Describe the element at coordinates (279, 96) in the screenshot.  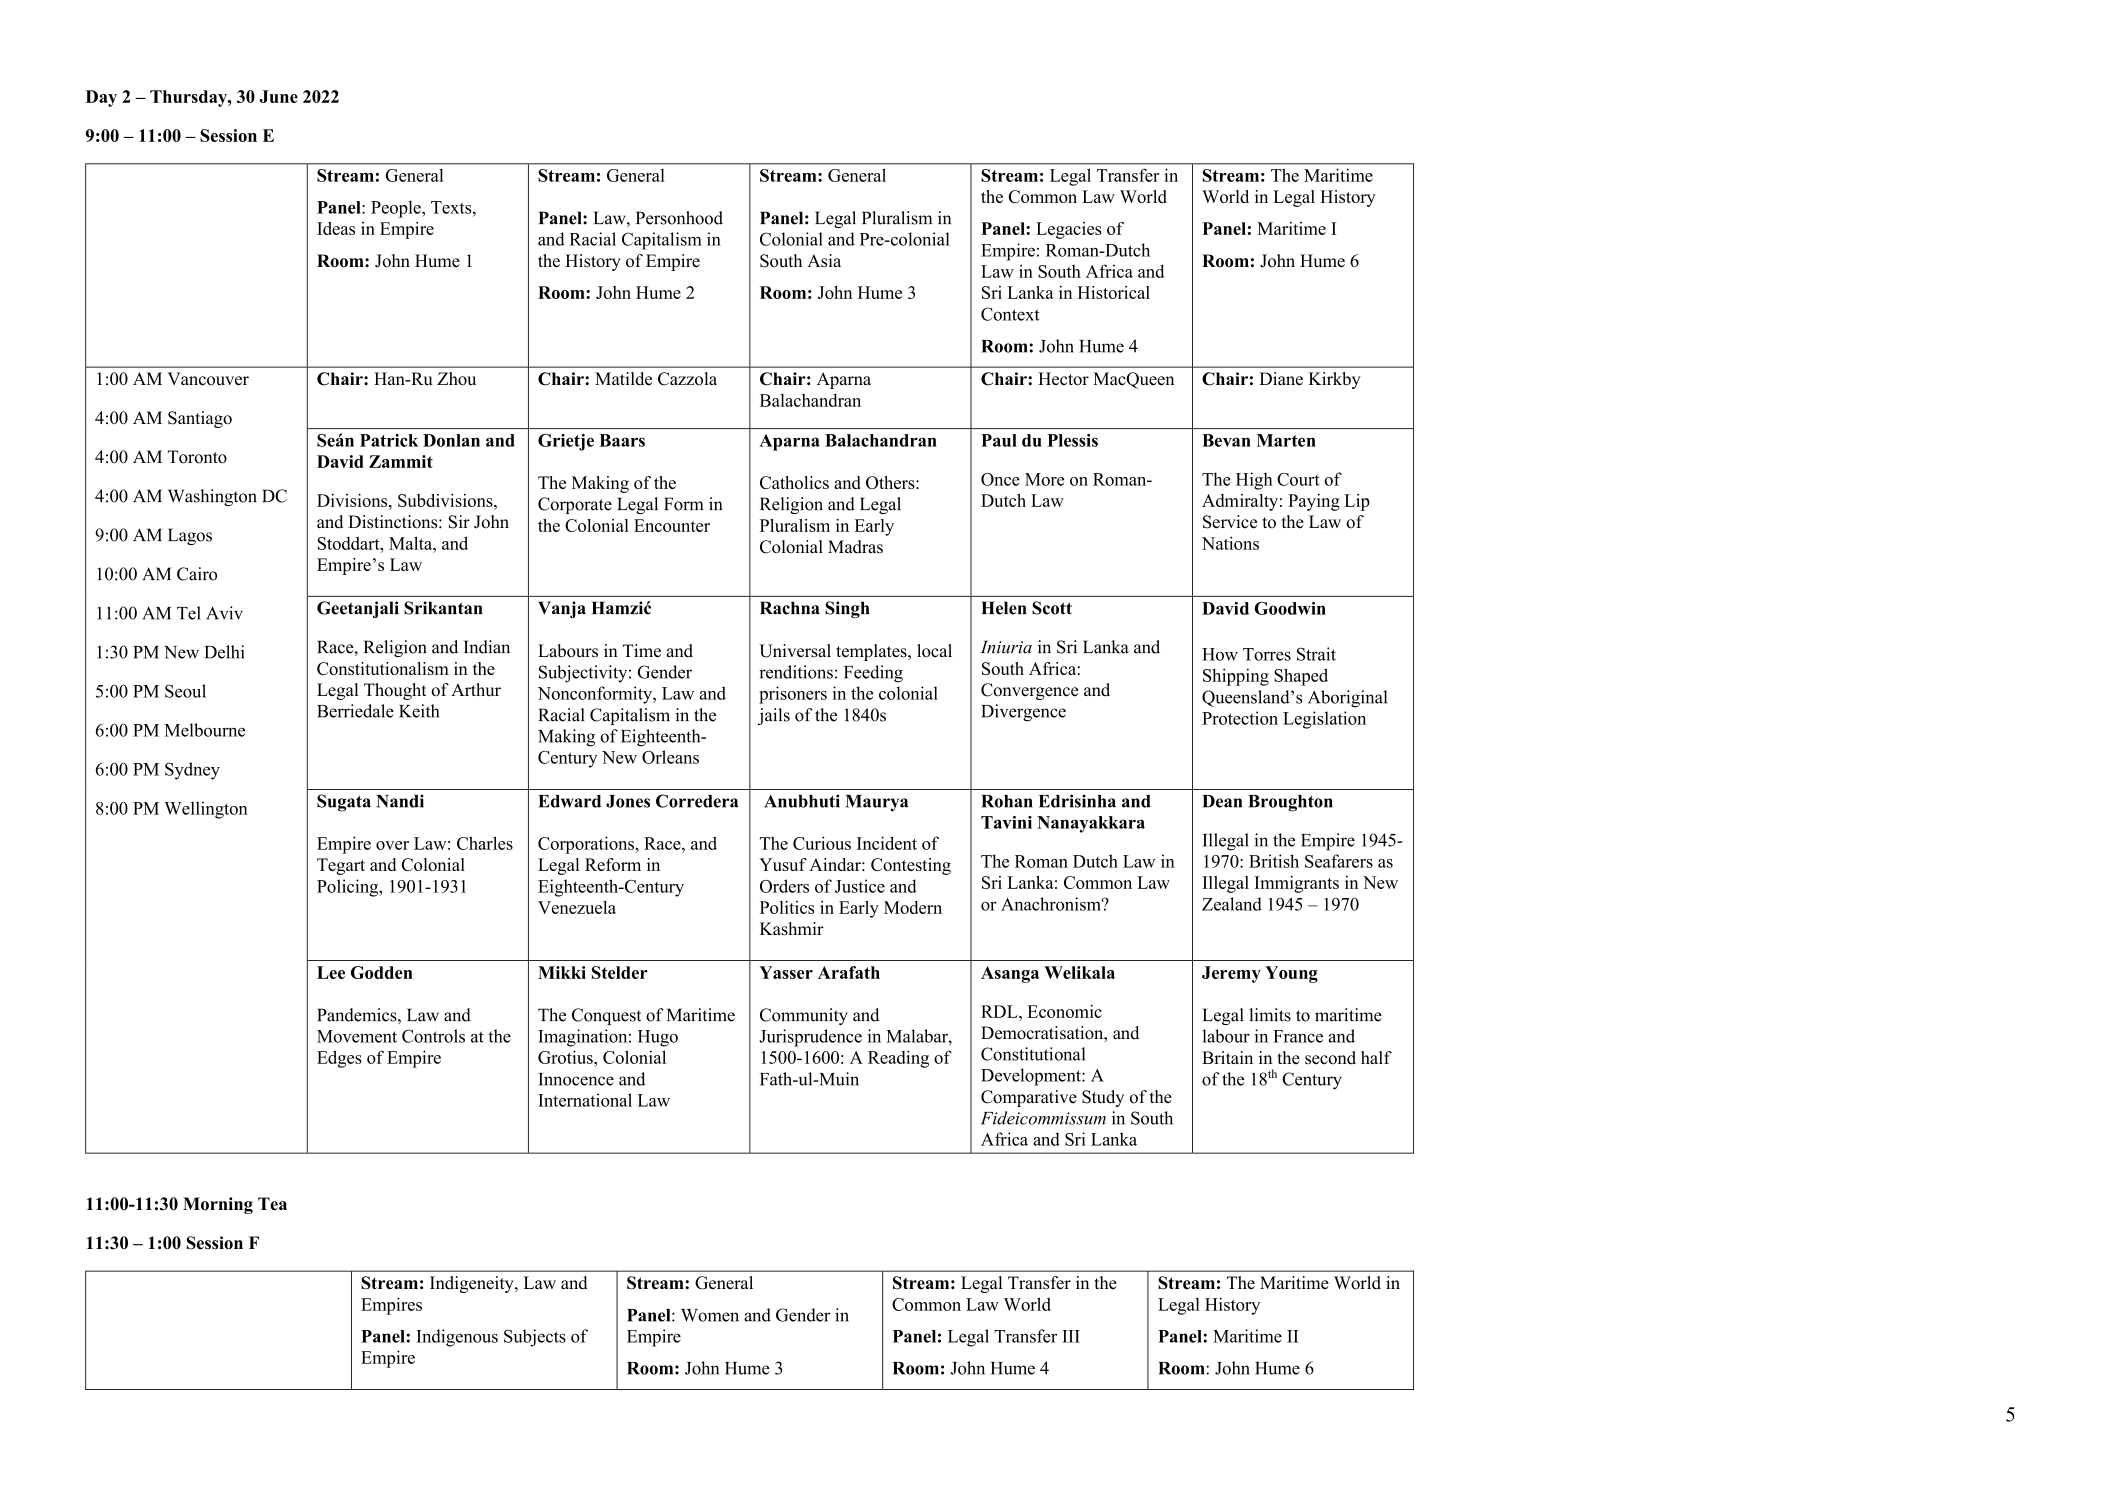
I see `June` at that location.
